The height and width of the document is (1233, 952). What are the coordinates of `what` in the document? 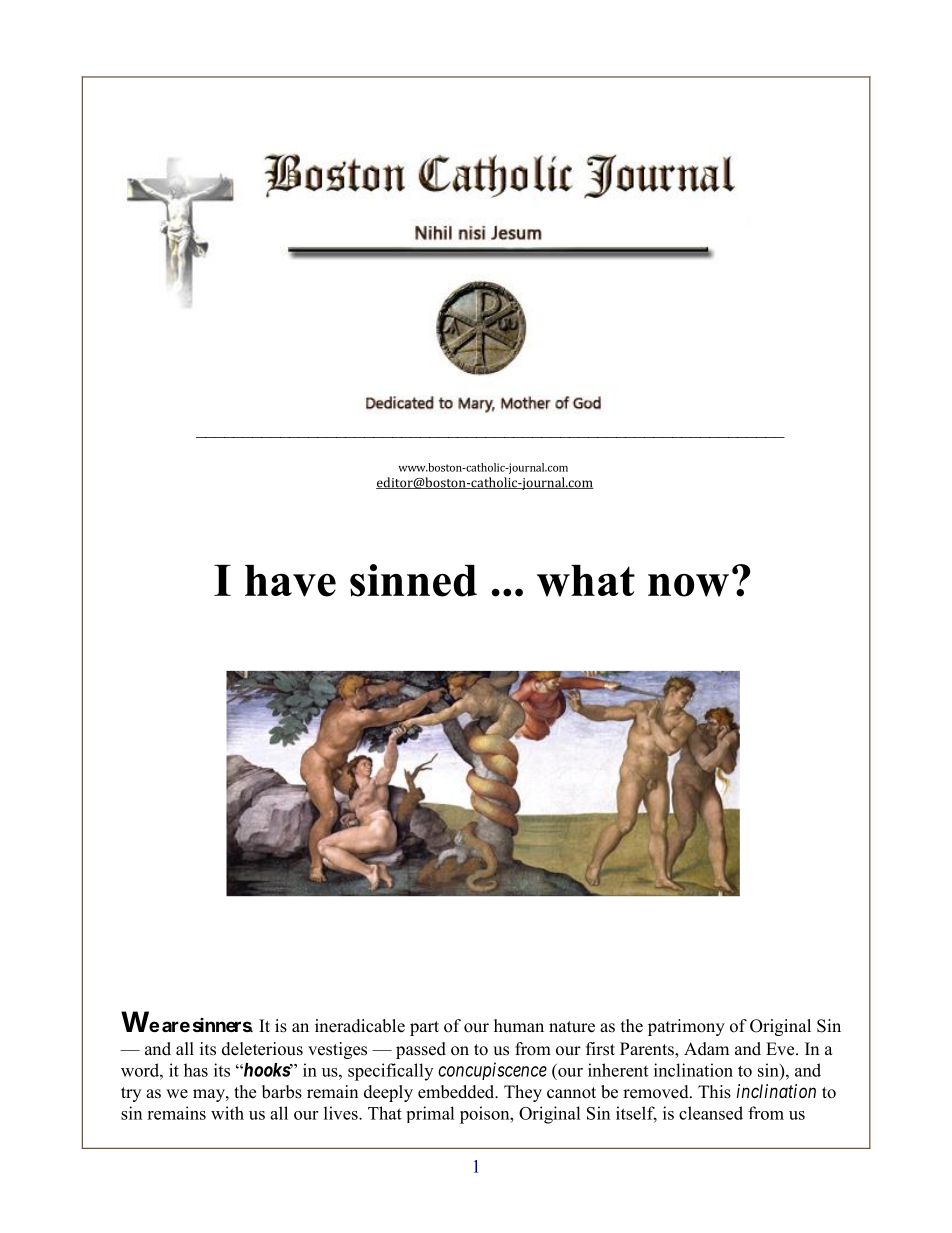 It's located at (586, 581).
